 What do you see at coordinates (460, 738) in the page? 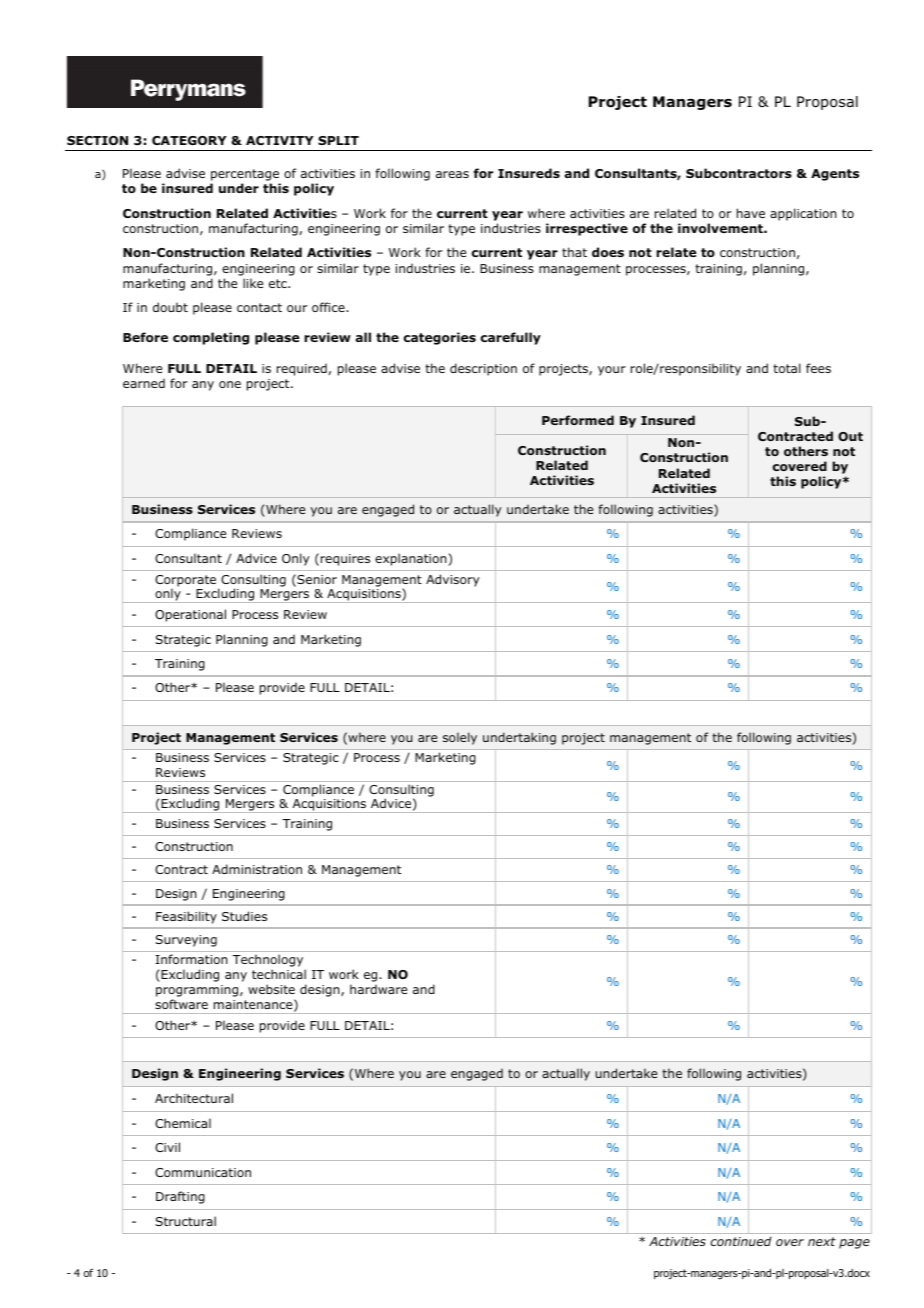
I see `solely` at bounding box center [460, 738].
